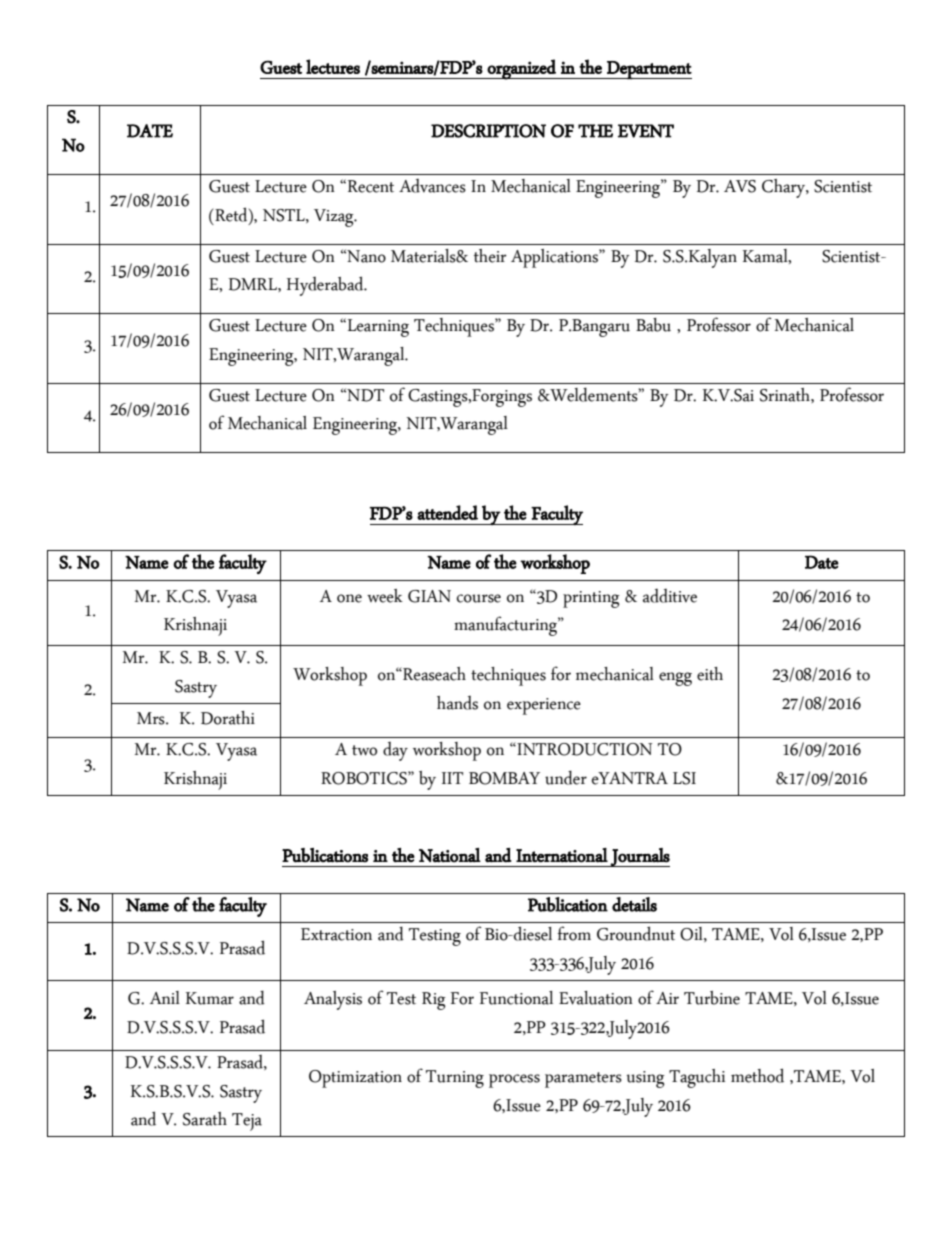 The height and width of the document is (1233, 952). I want to click on two, so click(364, 750).
